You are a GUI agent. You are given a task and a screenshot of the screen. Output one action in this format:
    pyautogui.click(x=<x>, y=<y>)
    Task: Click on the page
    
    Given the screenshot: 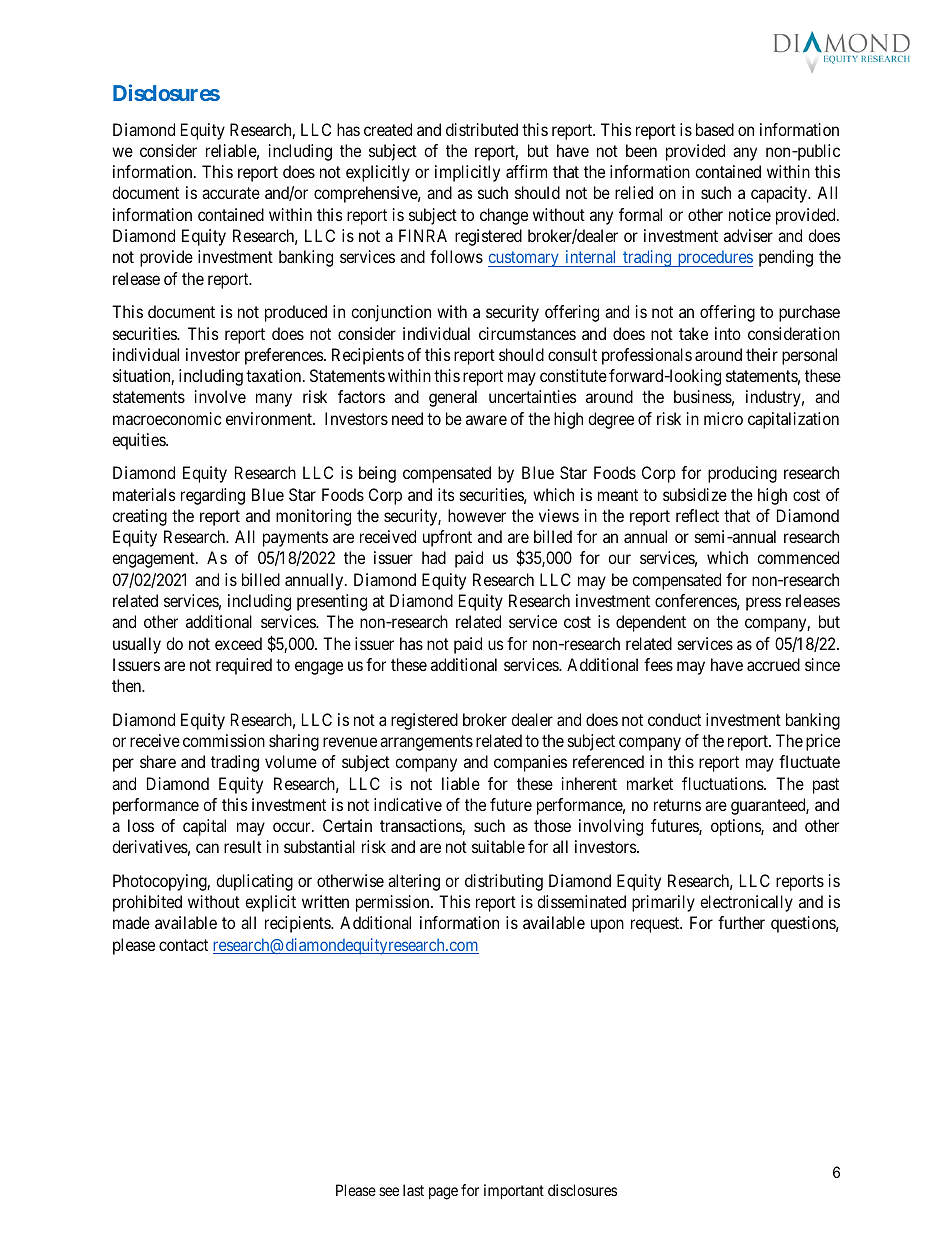 What is the action you would take?
    pyautogui.click(x=443, y=1193)
